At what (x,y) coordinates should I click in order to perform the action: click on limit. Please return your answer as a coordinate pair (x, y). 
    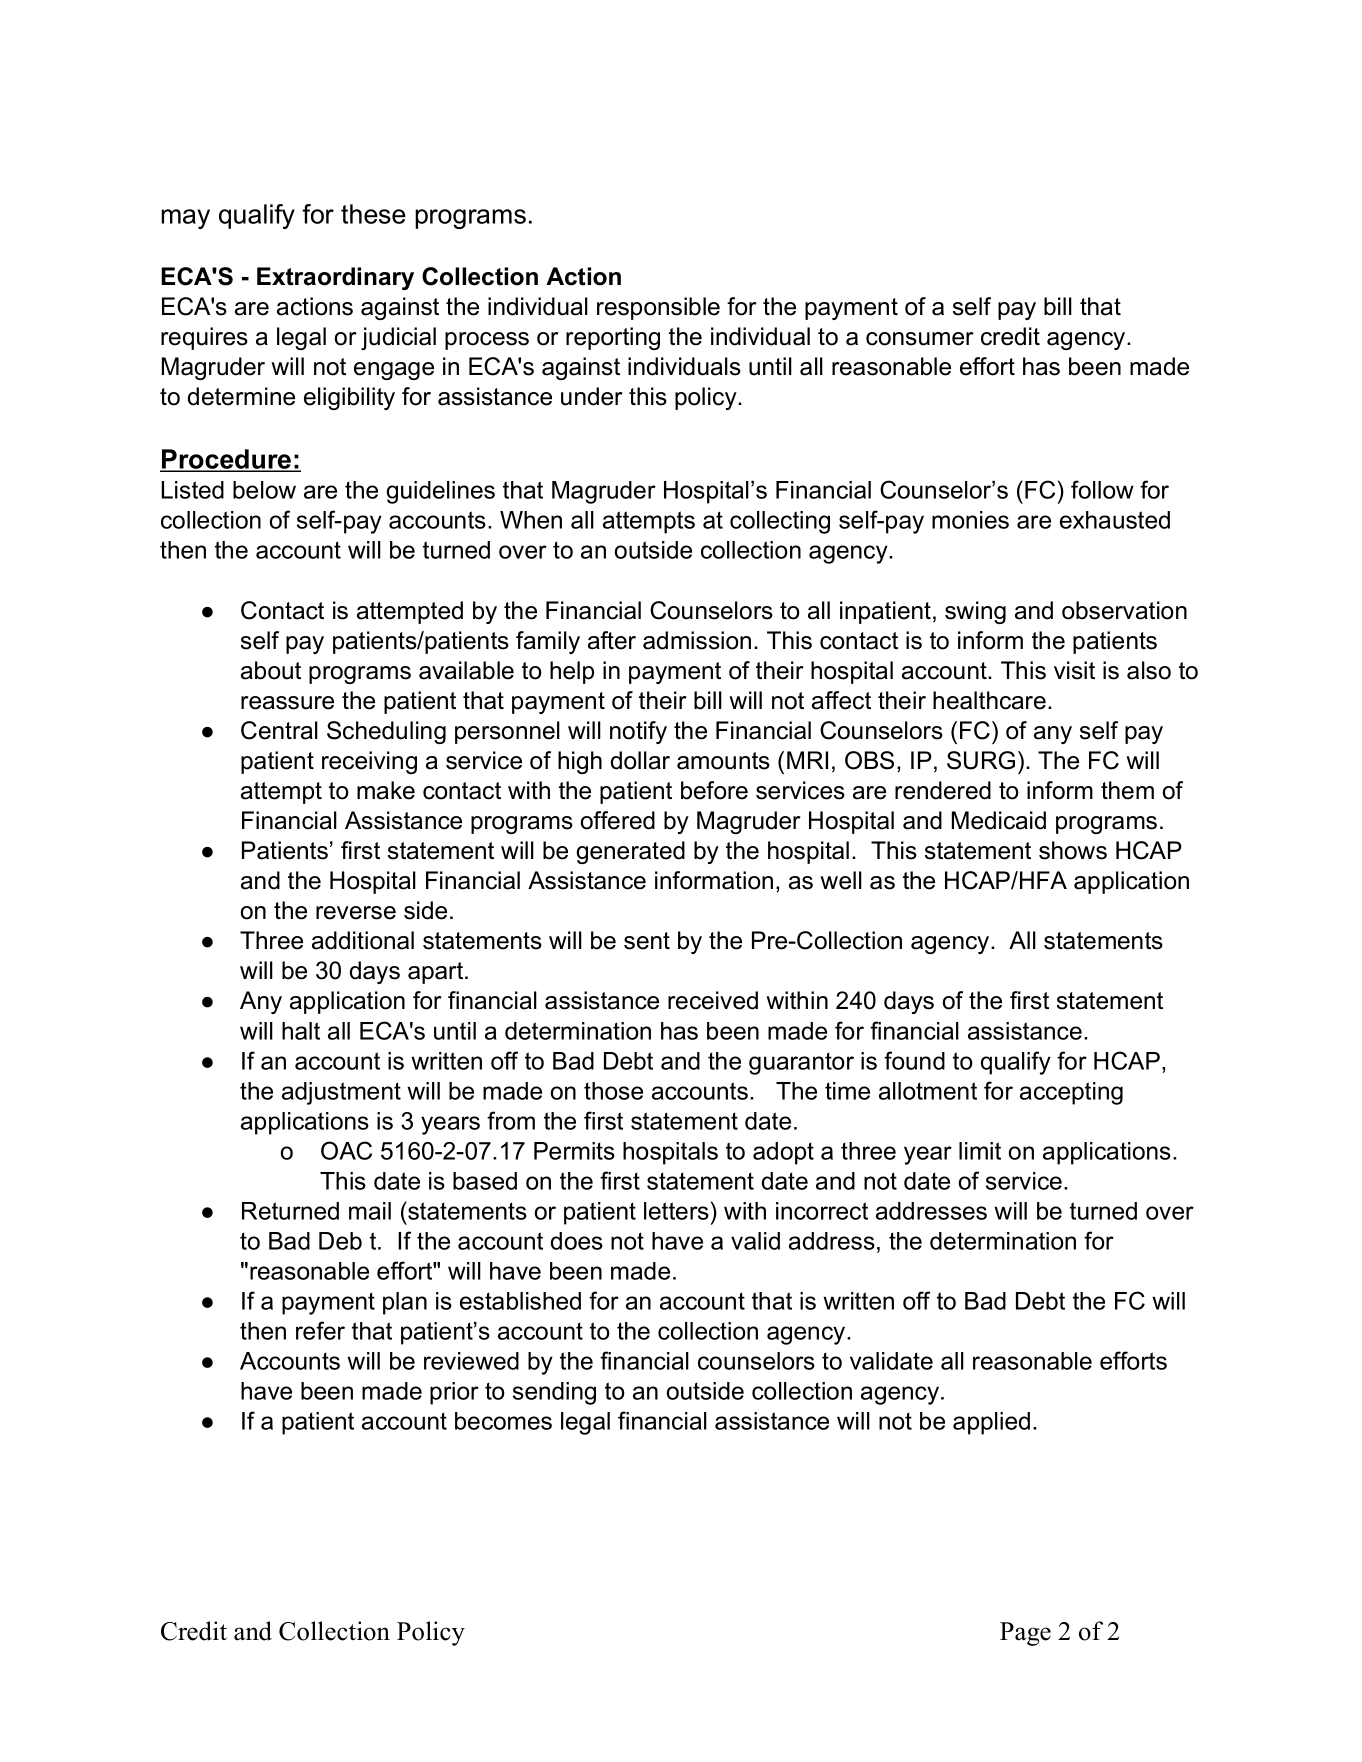
    Looking at the image, I should click on (980, 1151).
